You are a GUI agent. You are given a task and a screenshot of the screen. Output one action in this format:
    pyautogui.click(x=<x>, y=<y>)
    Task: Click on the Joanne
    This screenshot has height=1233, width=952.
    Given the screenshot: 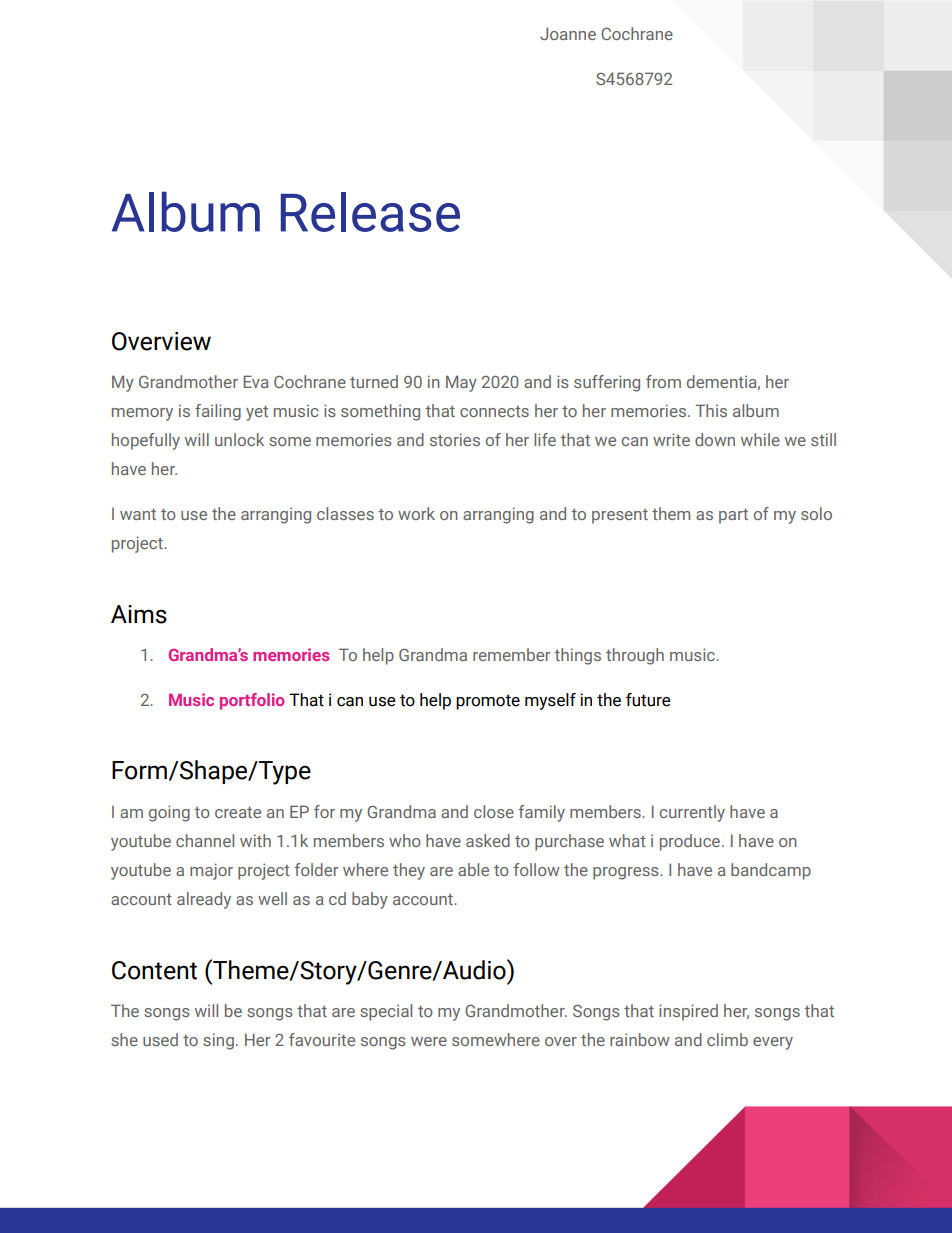 What is the action you would take?
    pyautogui.click(x=568, y=33)
